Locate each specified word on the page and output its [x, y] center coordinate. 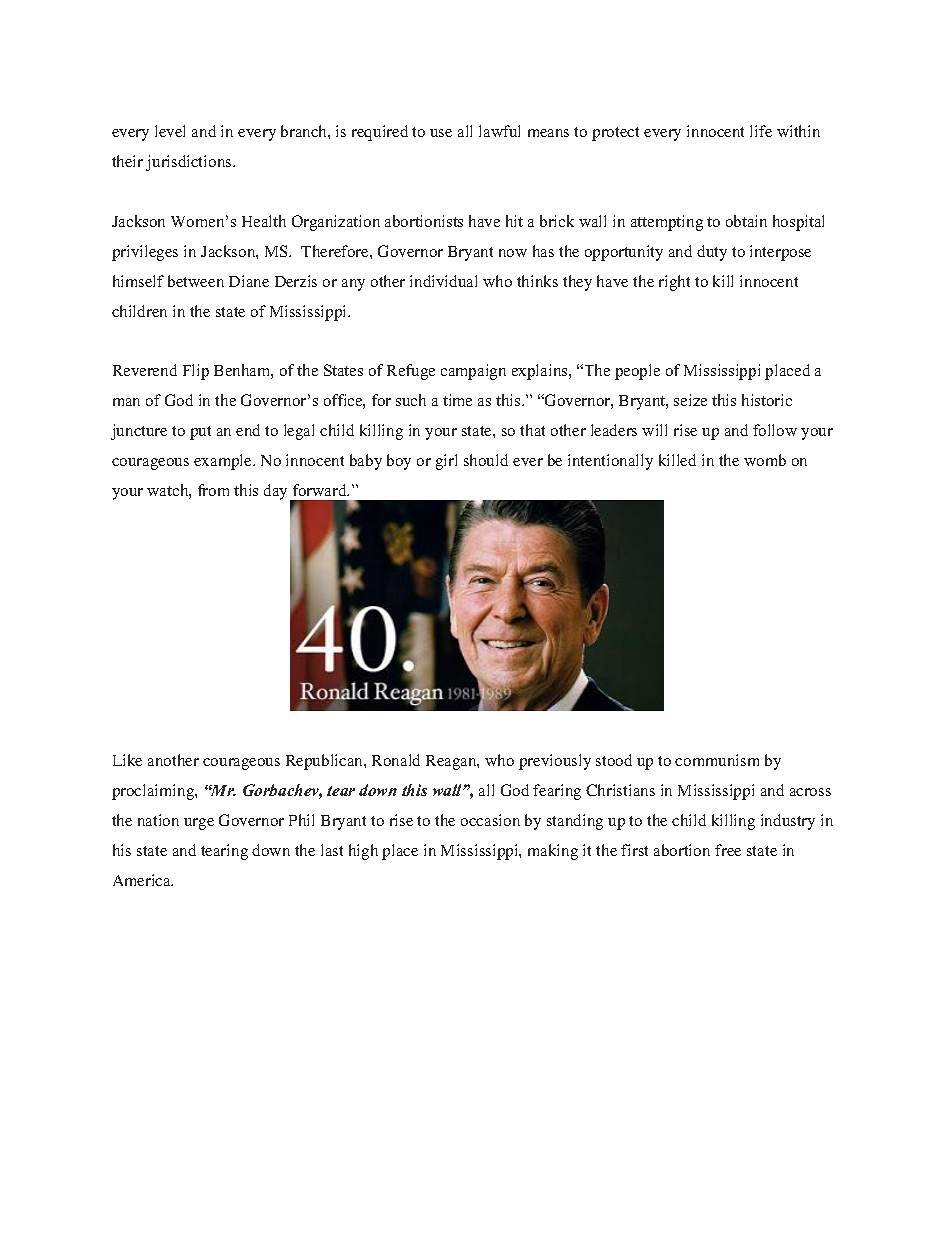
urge [199, 824]
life [761, 131]
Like [127, 760]
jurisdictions [190, 163]
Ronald [396, 760]
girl [446, 462]
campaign [473, 372]
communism [717, 760]
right [674, 283]
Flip [196, 372]
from [213, 490]
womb [765, 460]
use [441, 133]
